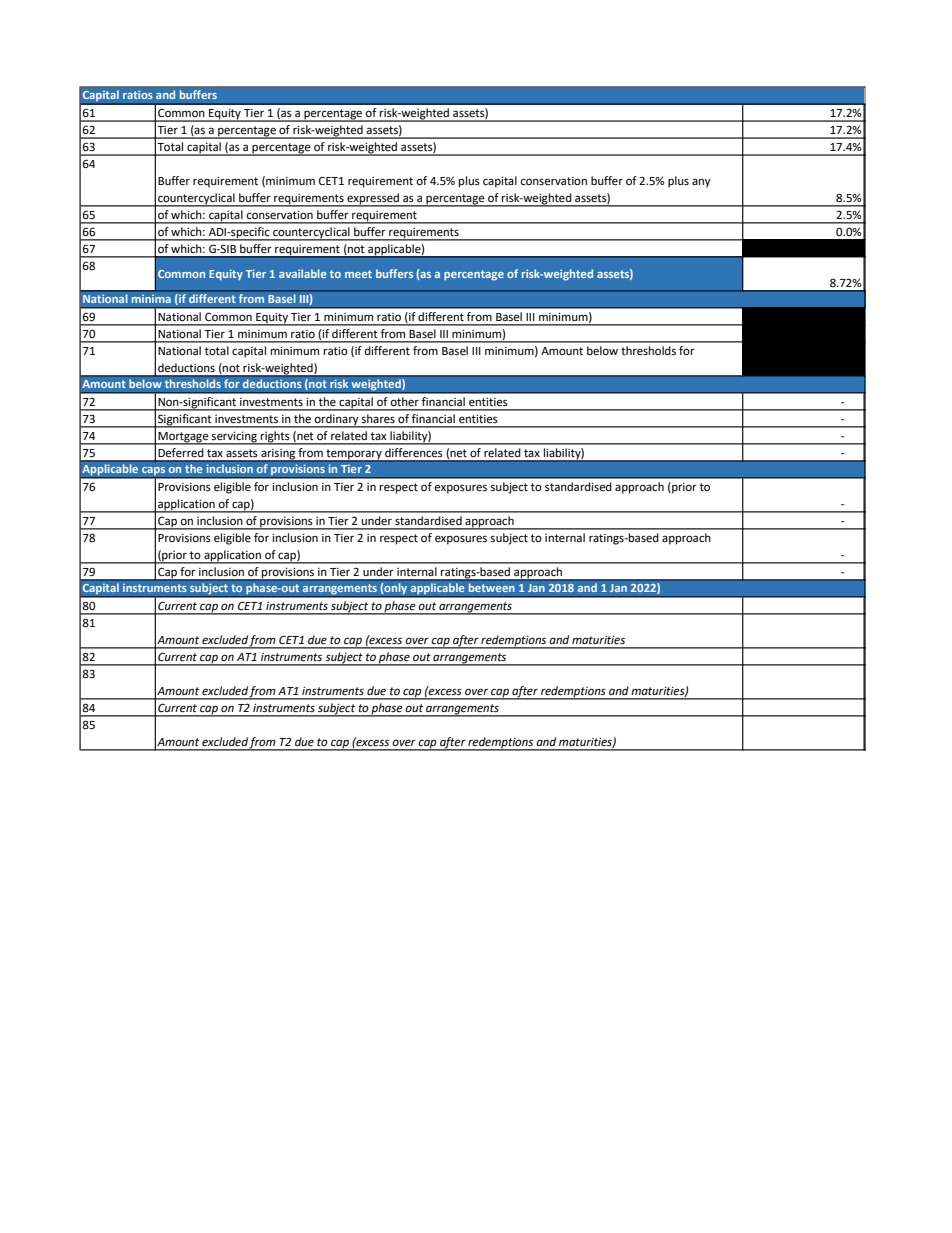  What do you see at coordinates (302, 273) in the page?
I see `available` at bounding box center [302, 273].
